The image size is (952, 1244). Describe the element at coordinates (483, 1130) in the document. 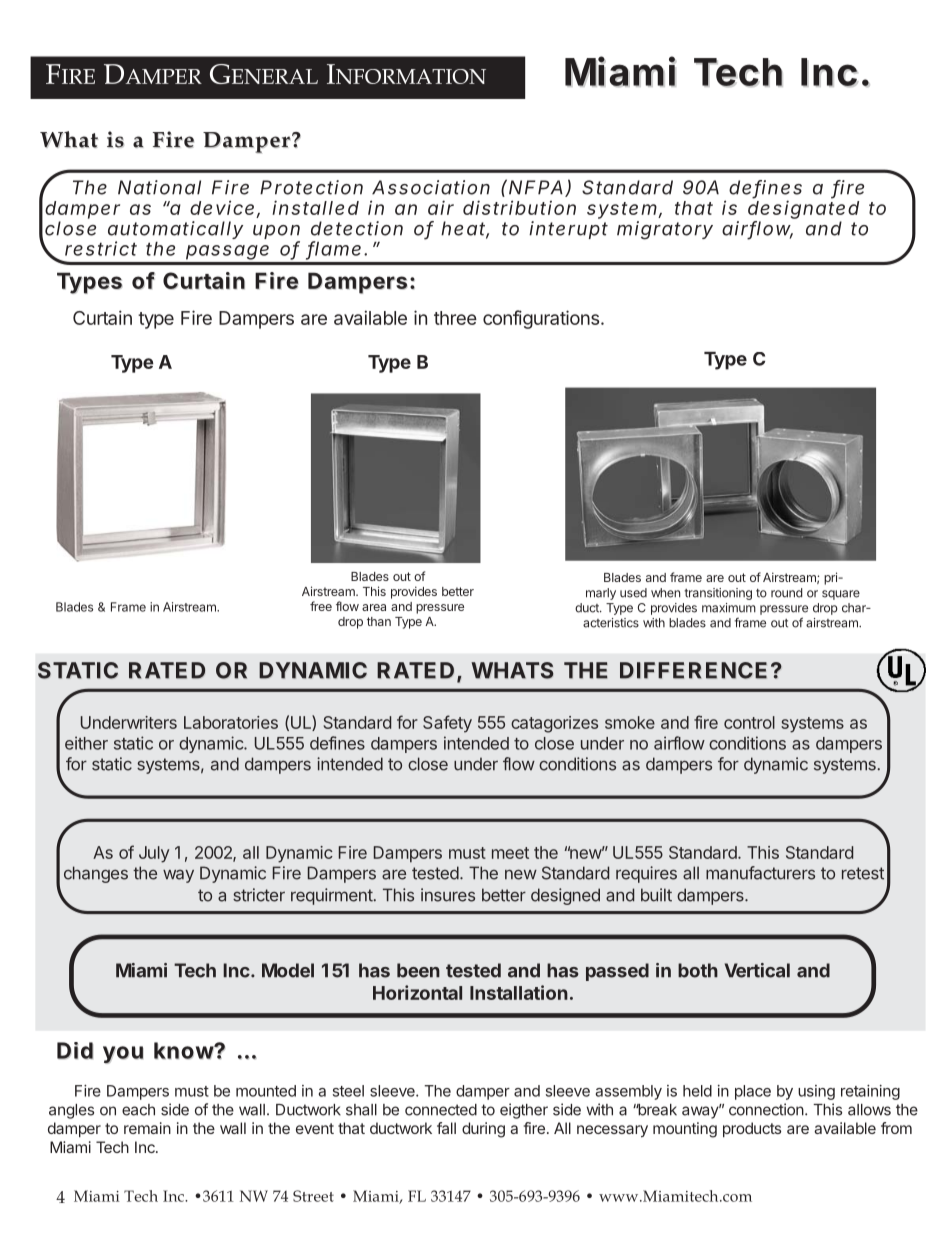

I see `during` at that location.
